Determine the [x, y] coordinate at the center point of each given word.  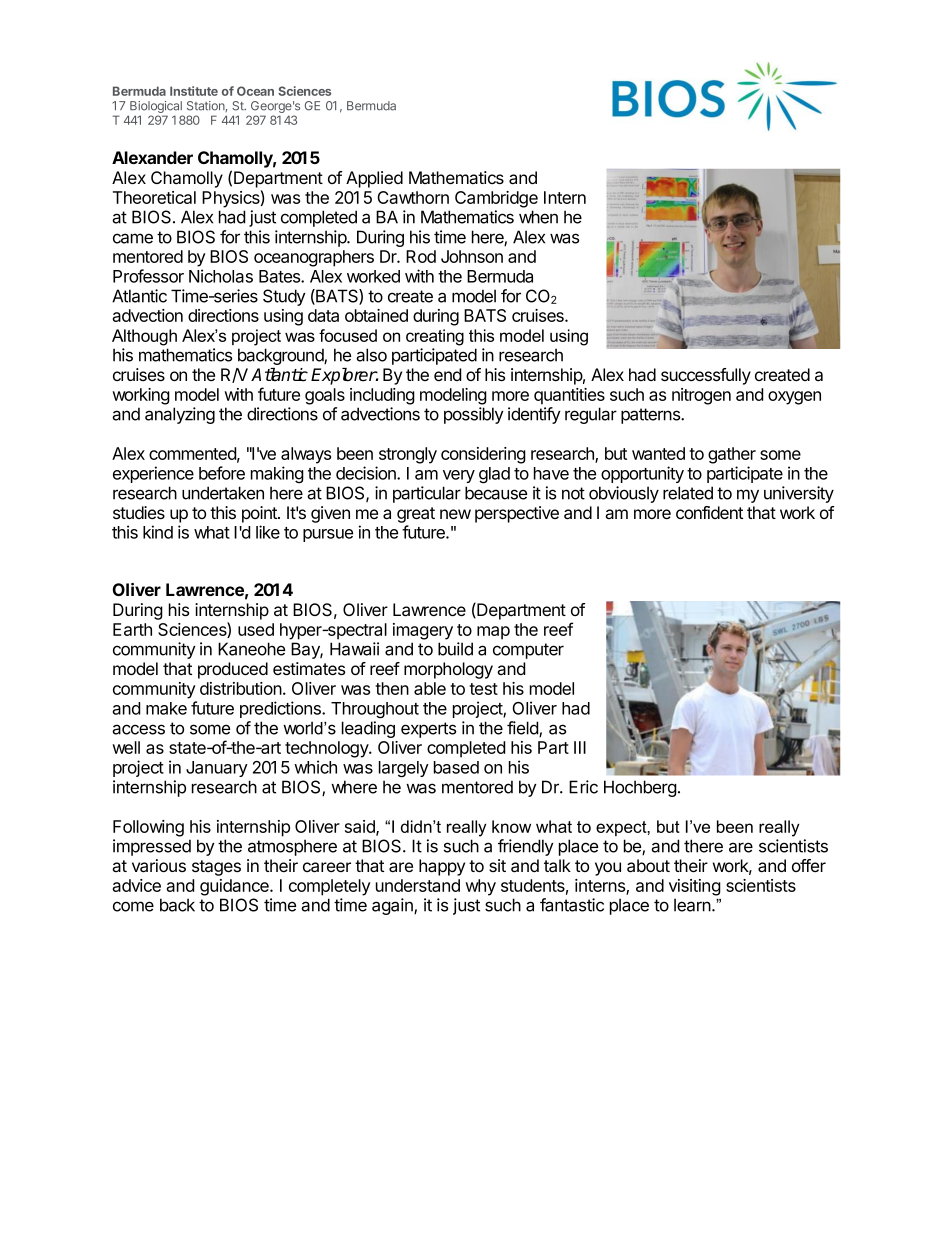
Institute [194, 91]
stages [216, 868]
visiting [695, 887]
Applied [374, 179]
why [480, 887]
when [538, 217]
